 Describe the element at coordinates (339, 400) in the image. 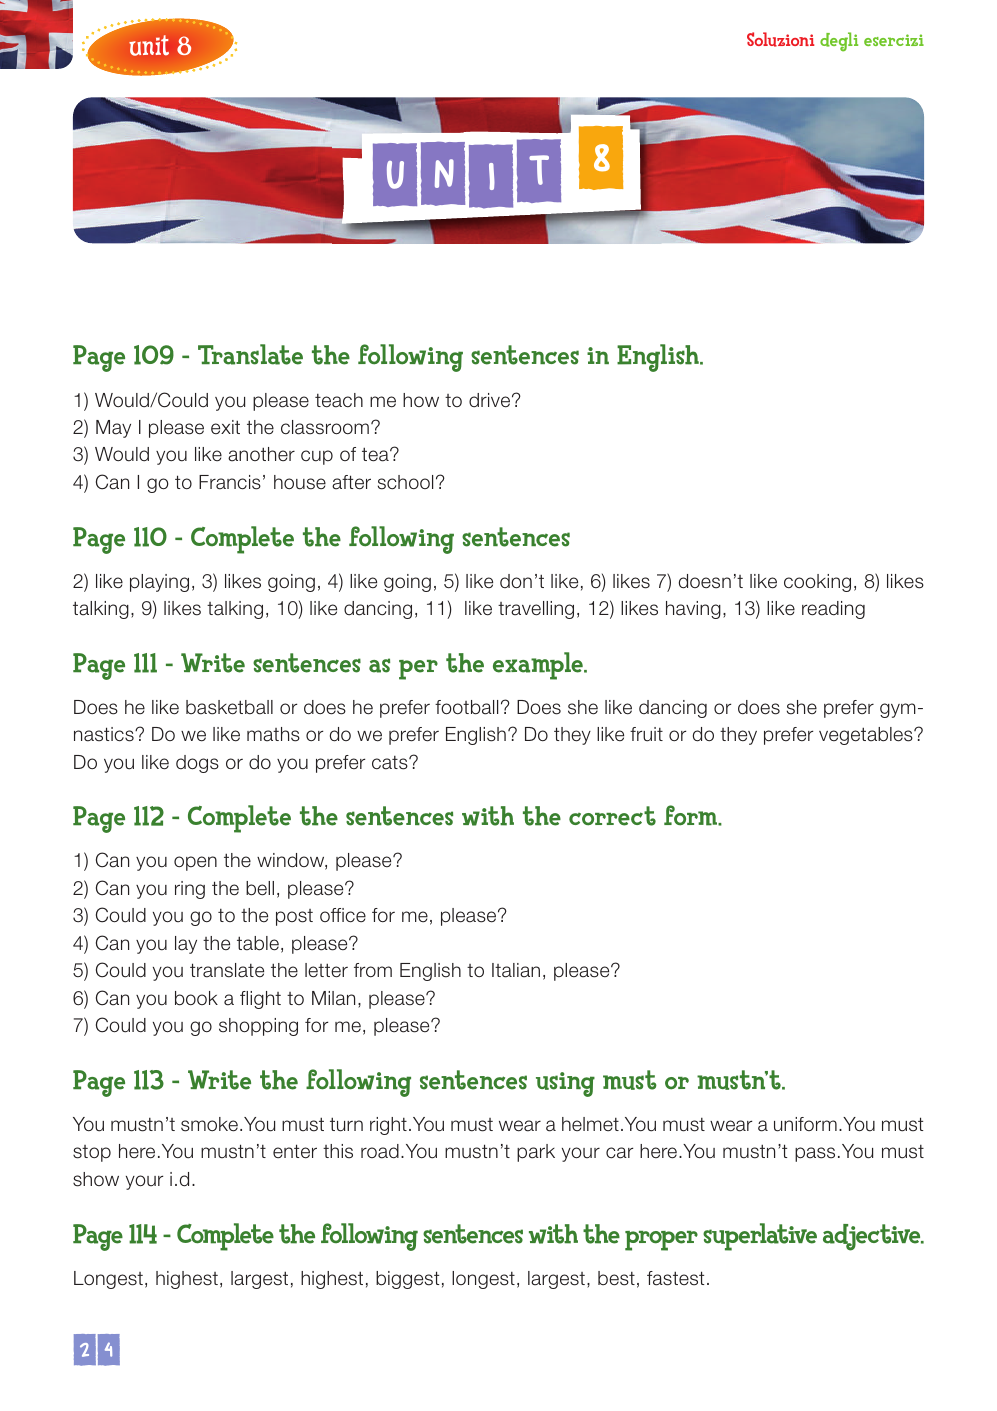

I see `teach` at that location.
